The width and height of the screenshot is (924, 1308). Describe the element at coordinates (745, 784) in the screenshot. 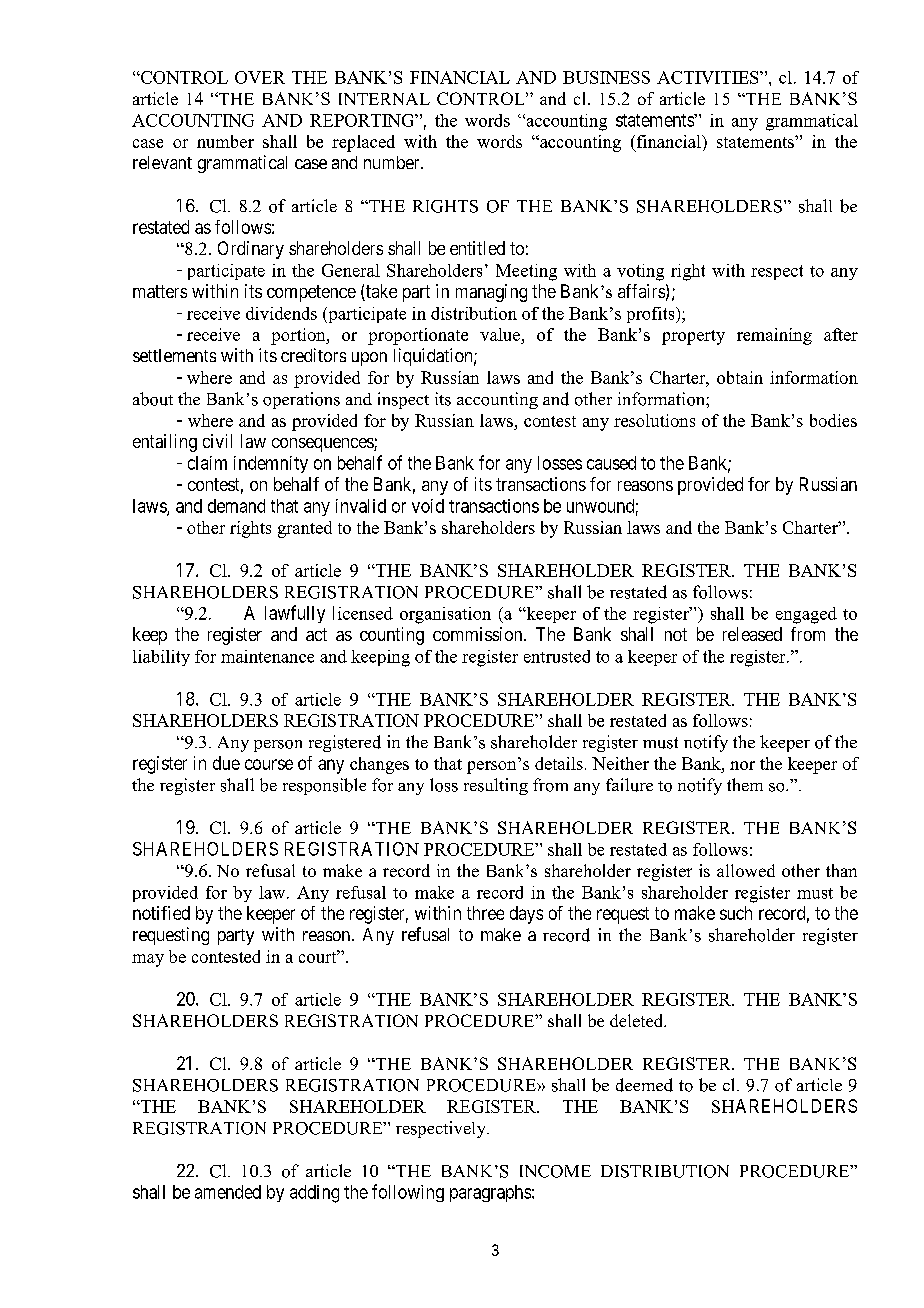

I see `them` at that location.
